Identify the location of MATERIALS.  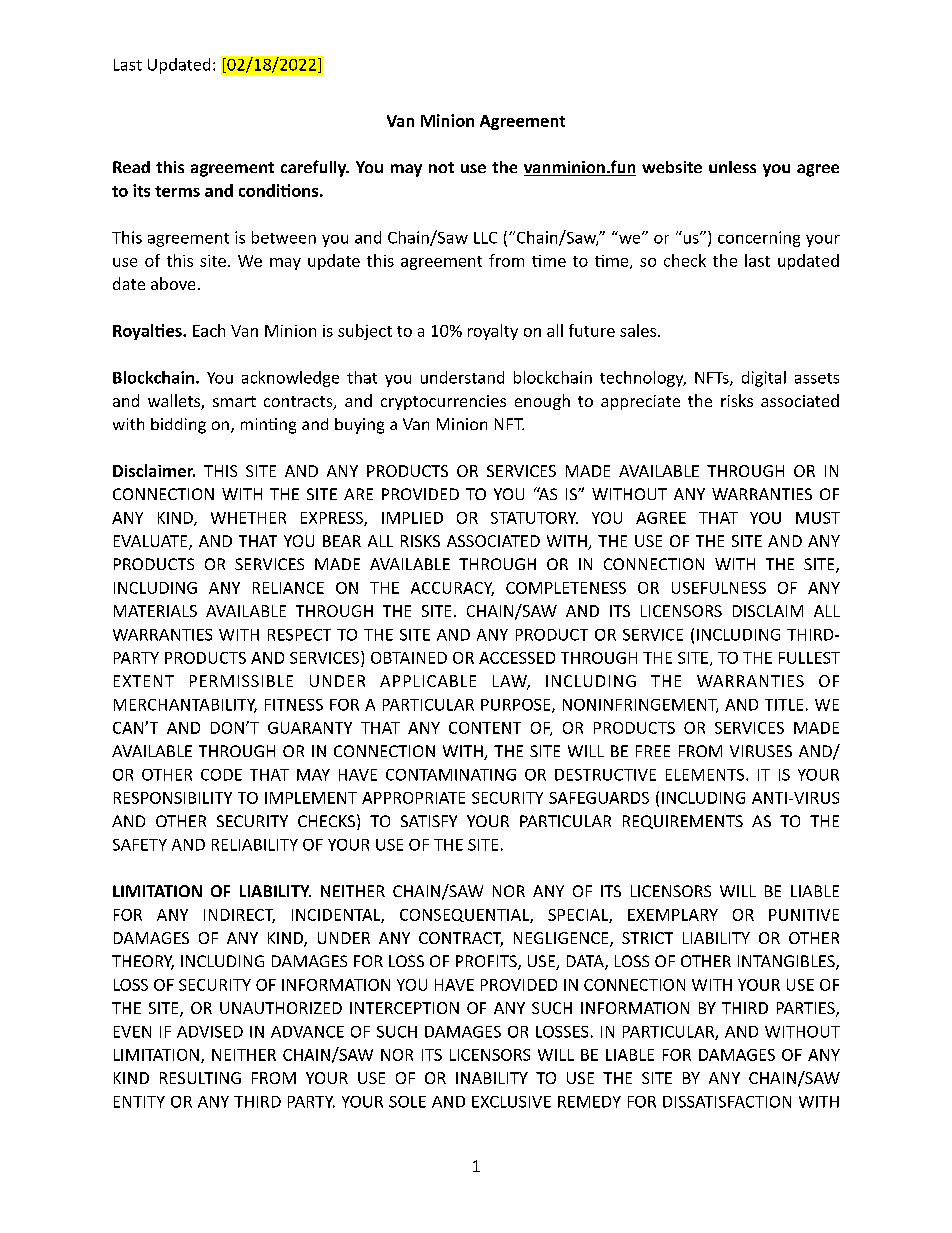
(155, 611).
